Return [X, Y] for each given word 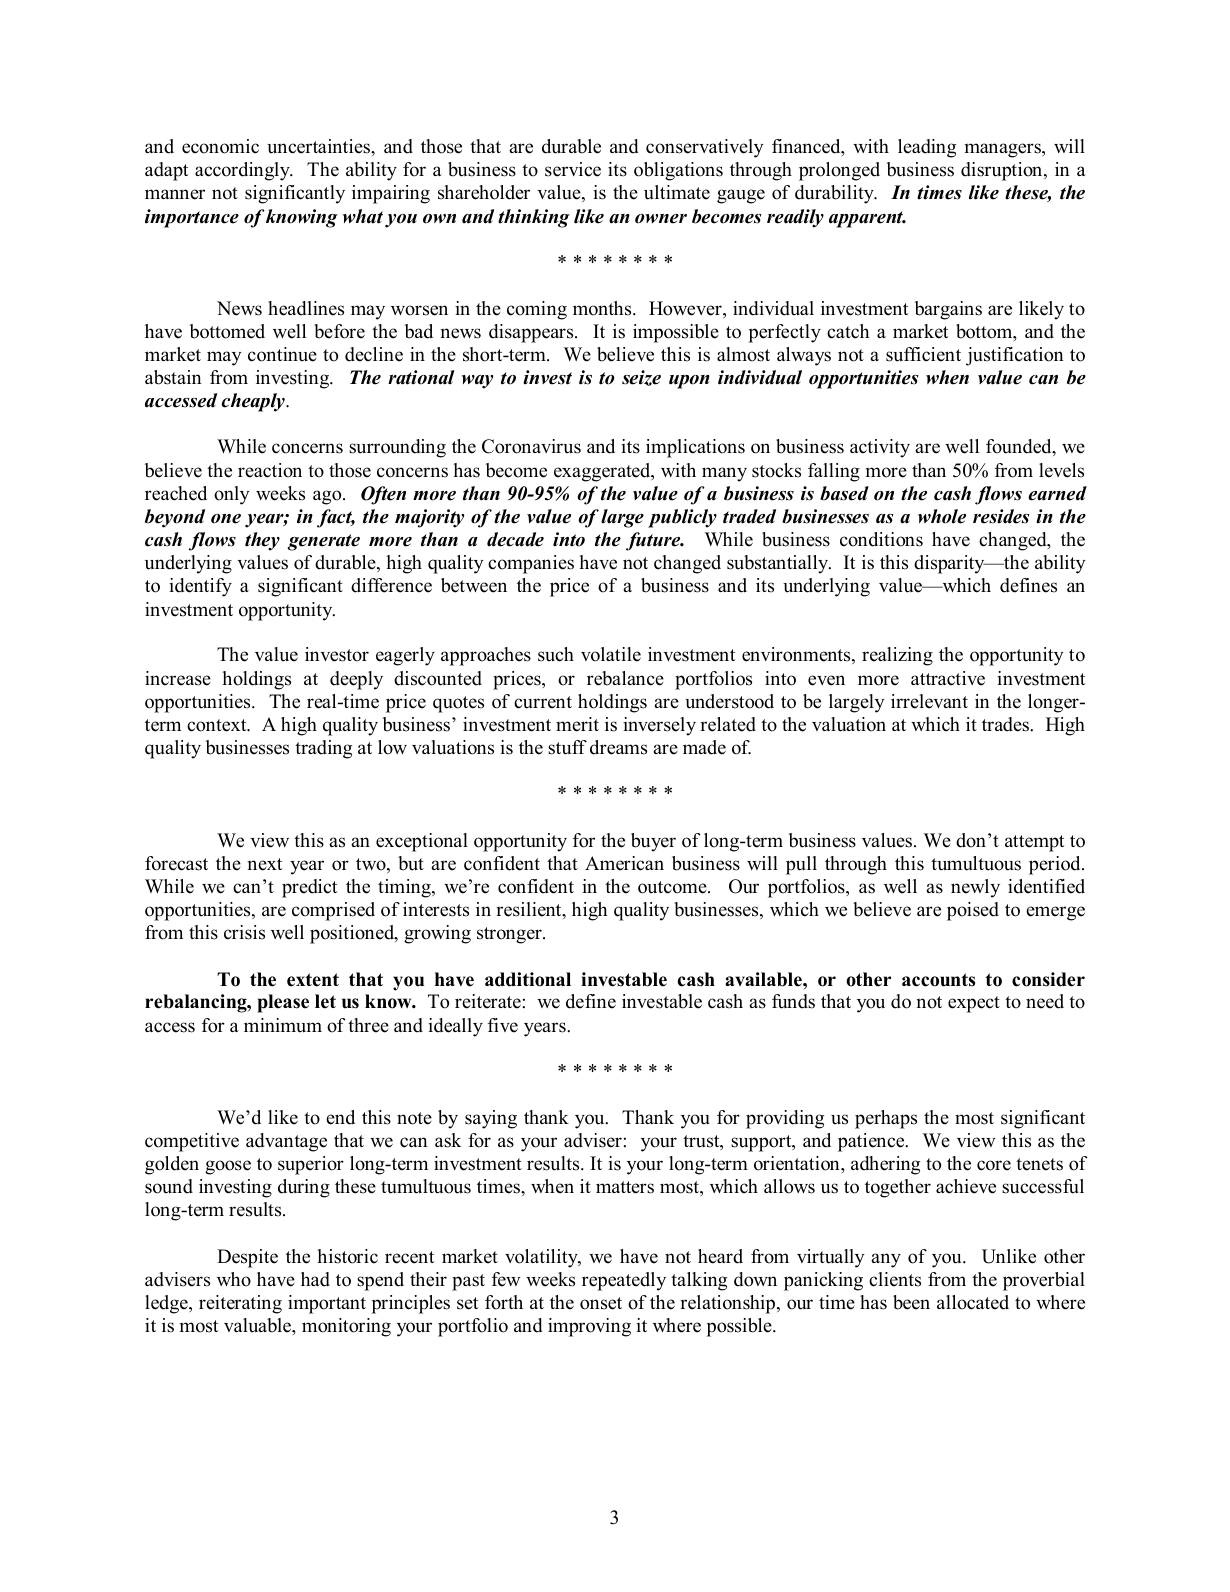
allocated [973, 1302]
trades [1006, 724]
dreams [618, 747]
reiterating [240, 1304]
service [573, 169]
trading [323, 749]
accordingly [243, 171]
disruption [1003, 171]
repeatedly [624, 1281]
